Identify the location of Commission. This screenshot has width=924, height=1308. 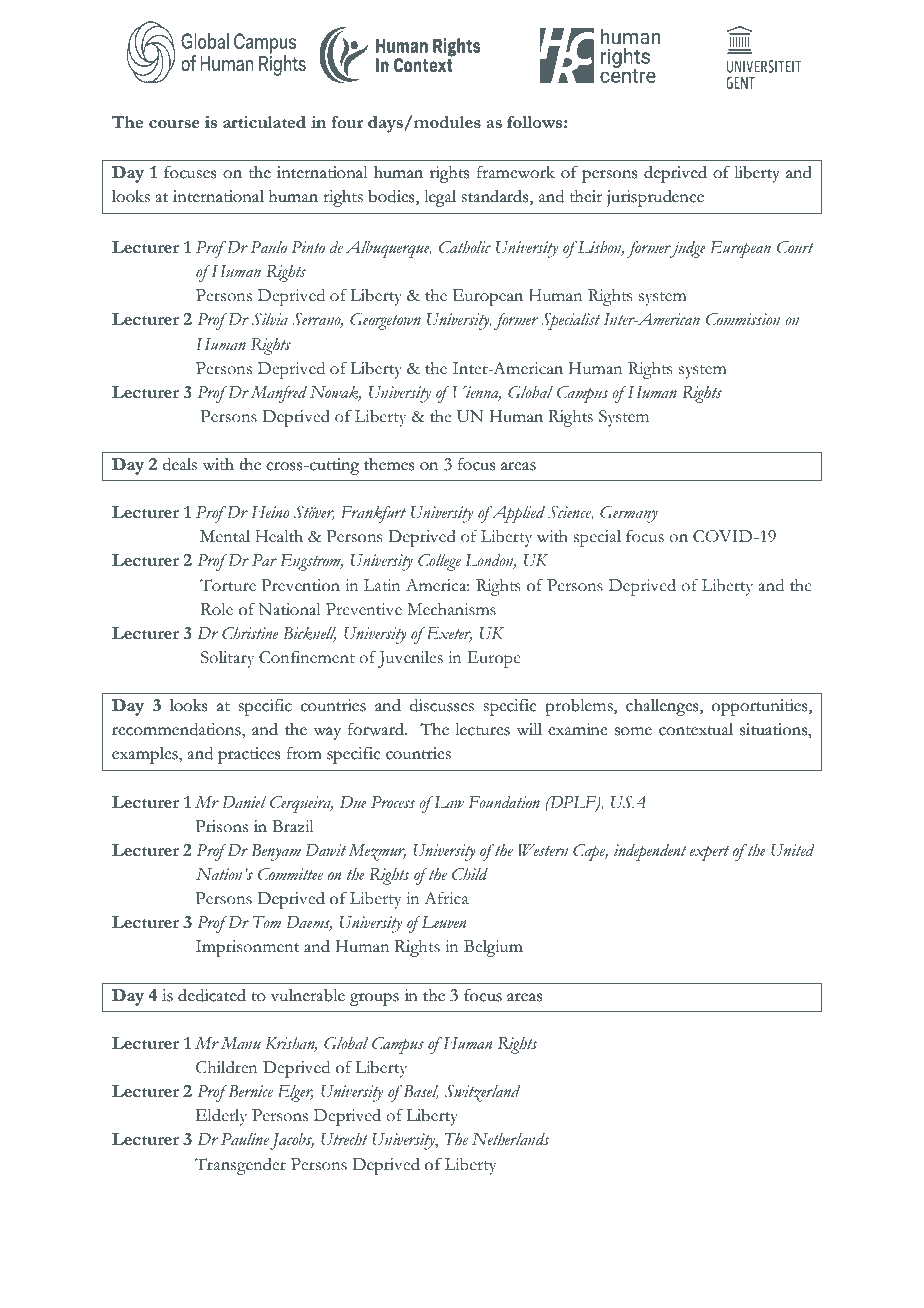
(743, 319).
